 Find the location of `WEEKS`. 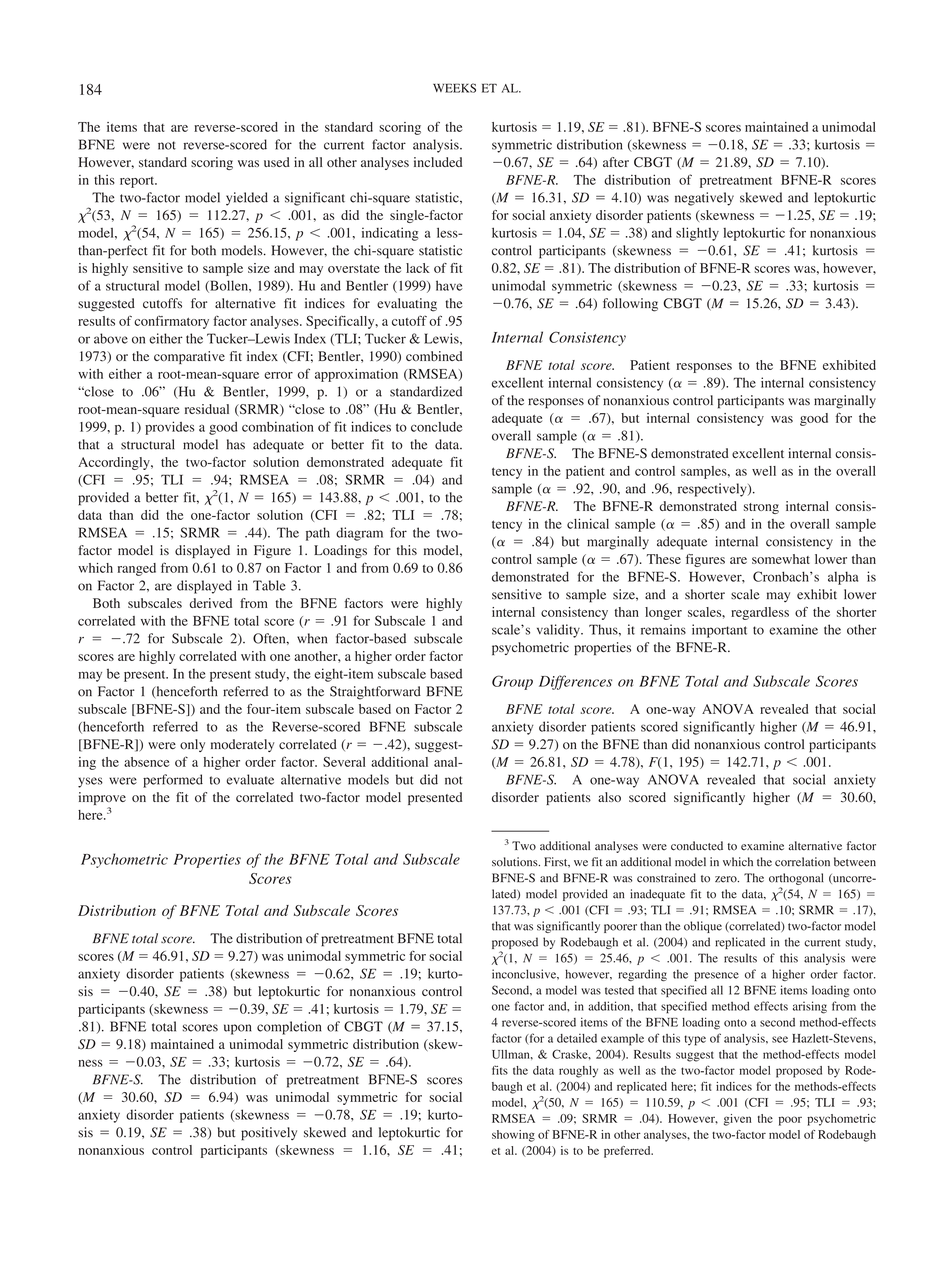

WEEKS is located at coordinates (454, 88).
